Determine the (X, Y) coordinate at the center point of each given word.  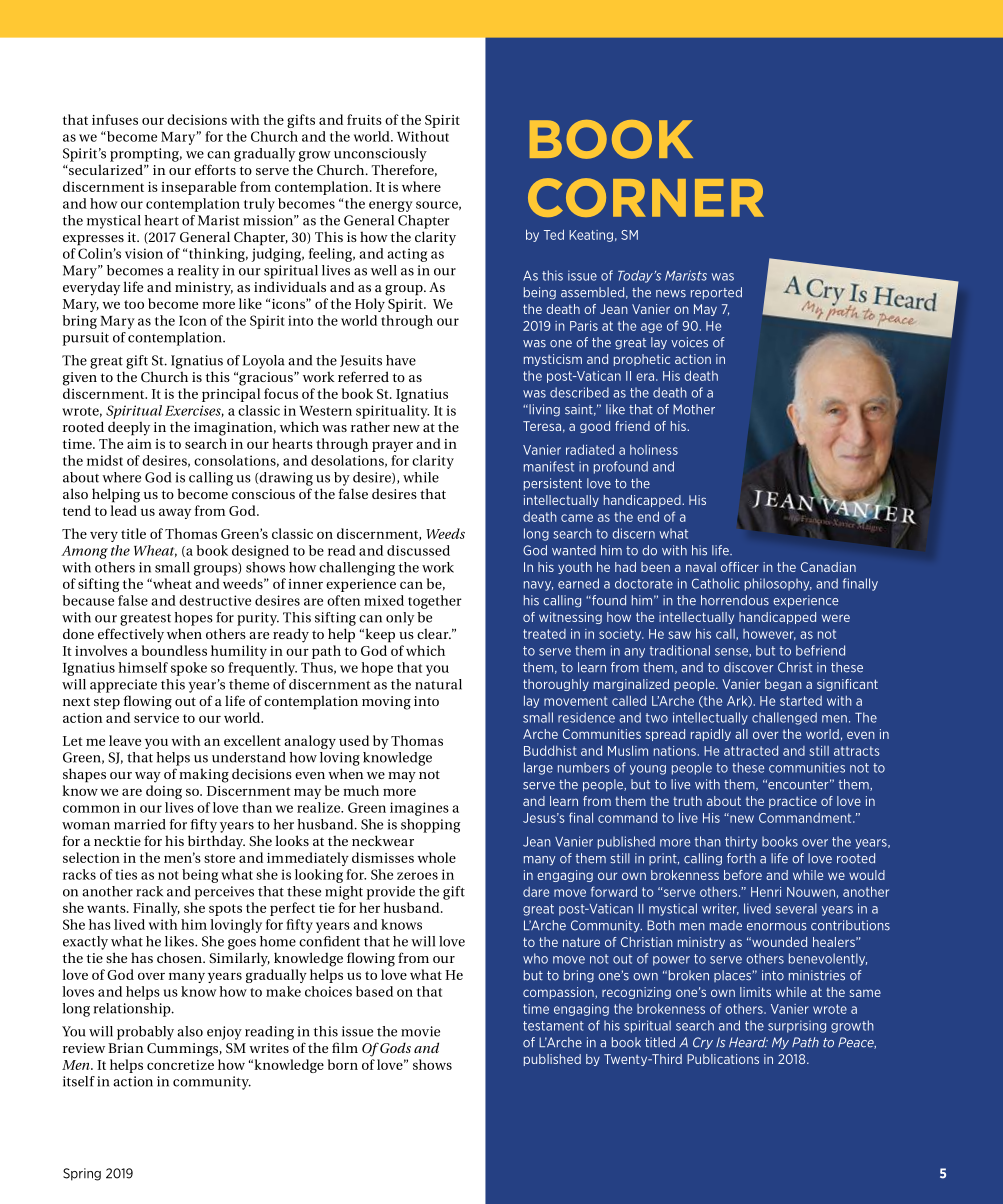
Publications (723, 1059)
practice (793, 802)
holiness (654, 450)
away (175, 513)
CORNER (646, 197)
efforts (215, 169)
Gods (394, 1047)
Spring (82, 1174)
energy (391, 206)
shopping (430, 826)
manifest (549, 466)
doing (164, 792)
